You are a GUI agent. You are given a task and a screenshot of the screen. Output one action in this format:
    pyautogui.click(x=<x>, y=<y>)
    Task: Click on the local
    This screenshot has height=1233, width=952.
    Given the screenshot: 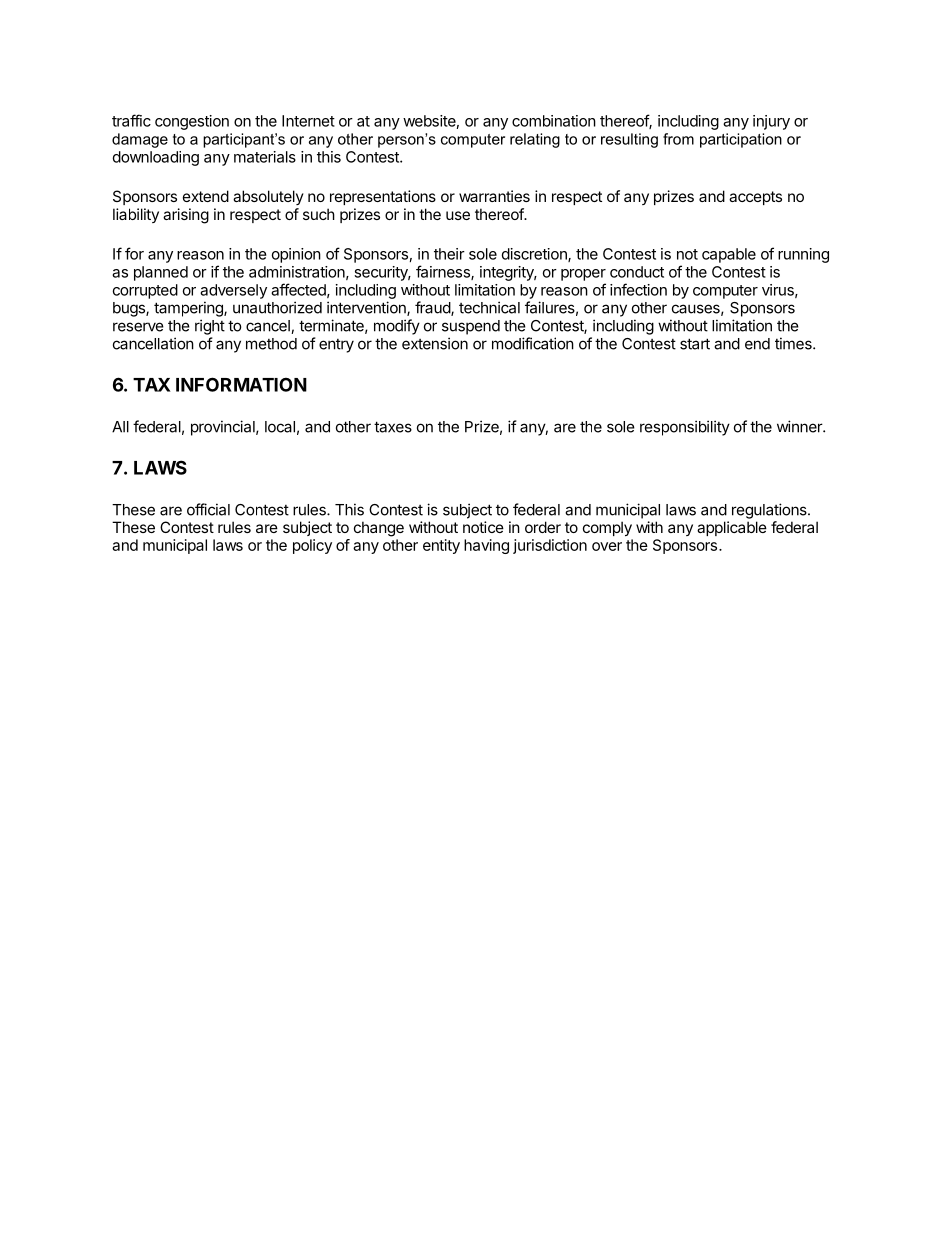 What is the action you would take?
    pyautogui.click(x=280, y=427)
